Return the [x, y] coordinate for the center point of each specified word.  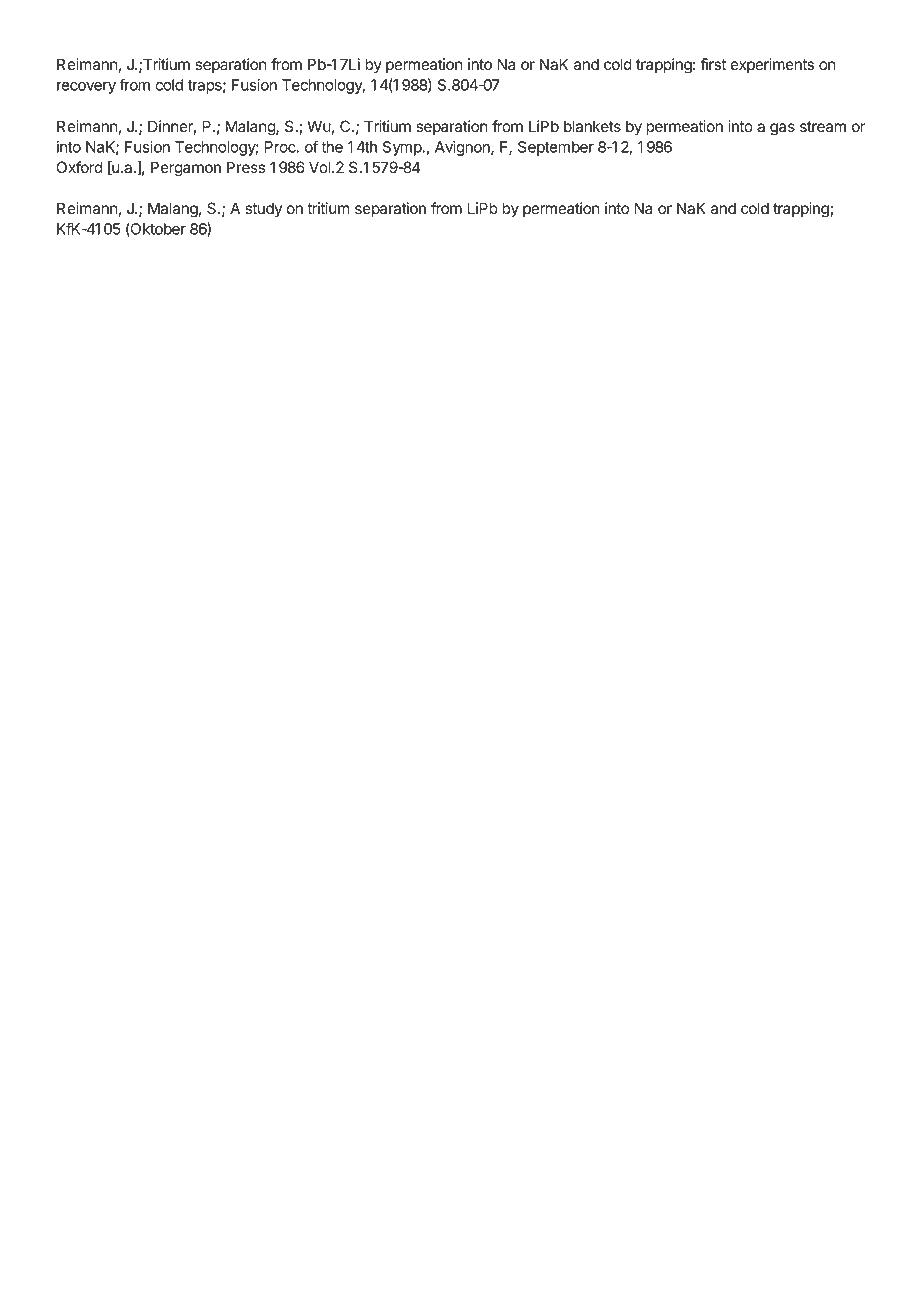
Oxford [79, 167]
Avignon [463, 148]
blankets [592, 126]
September [556, 148]
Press [246, 167]
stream [823, 127]
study [263, 210]
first [713, 64]
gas [782, 129]
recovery [86, 88]
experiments [772, 65]
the [332, 147]
